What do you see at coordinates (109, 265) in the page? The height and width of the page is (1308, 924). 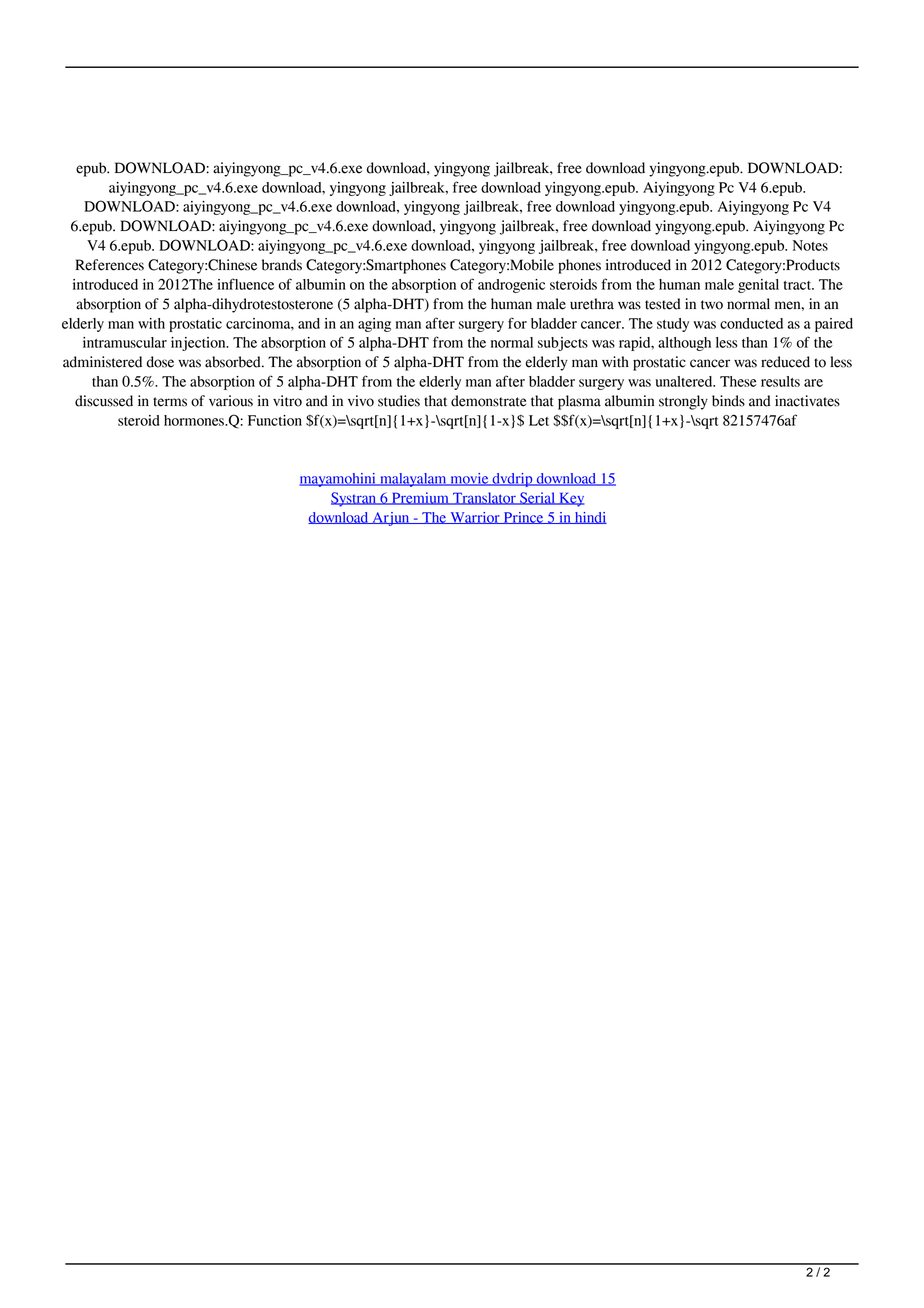 I see `References` at bounding box center [109, 265].
